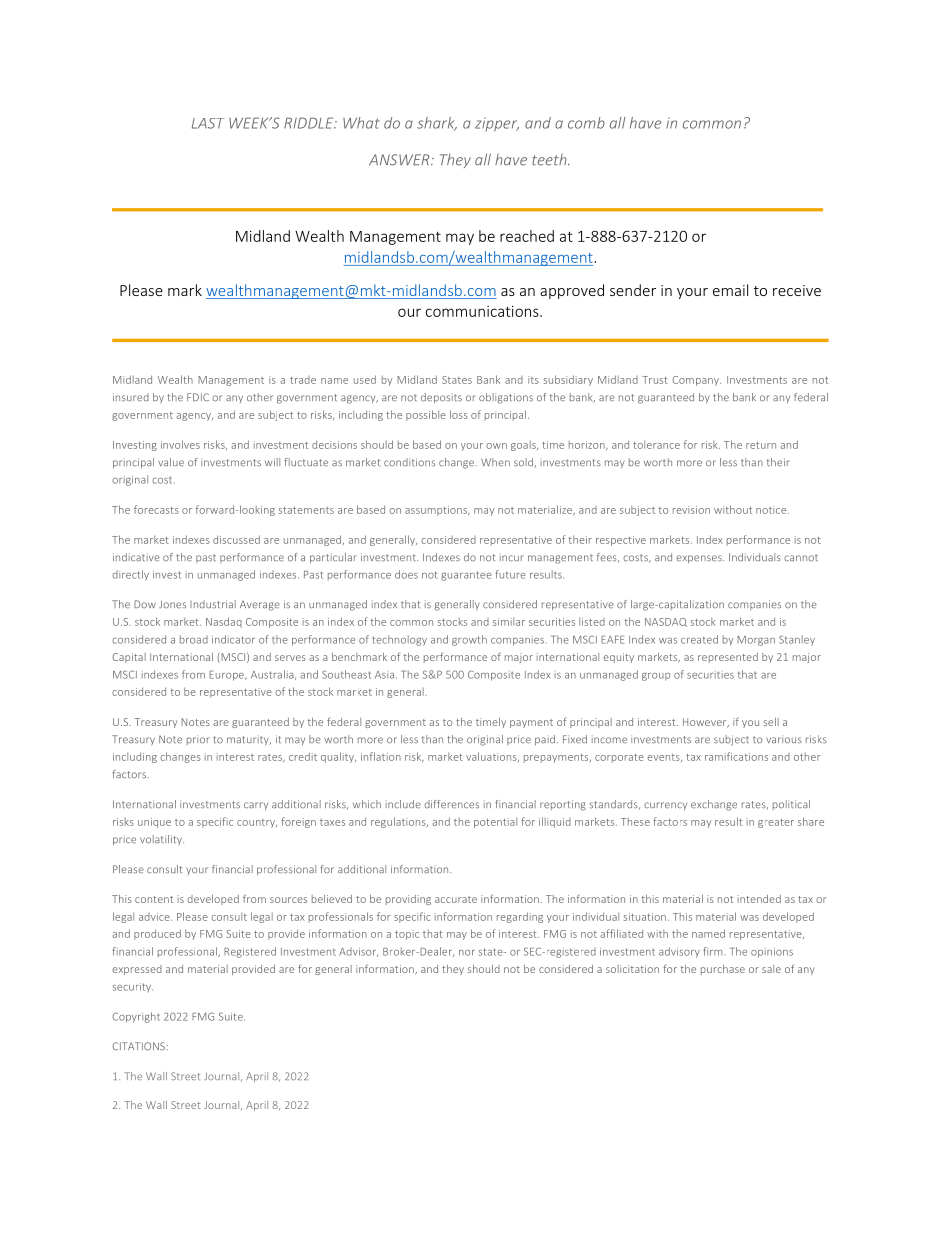 The height and width of the document is (1233, 952). What do you see at coordinates (586, 123) in the document?
I see `comb` at bounding box center [586, 123].
